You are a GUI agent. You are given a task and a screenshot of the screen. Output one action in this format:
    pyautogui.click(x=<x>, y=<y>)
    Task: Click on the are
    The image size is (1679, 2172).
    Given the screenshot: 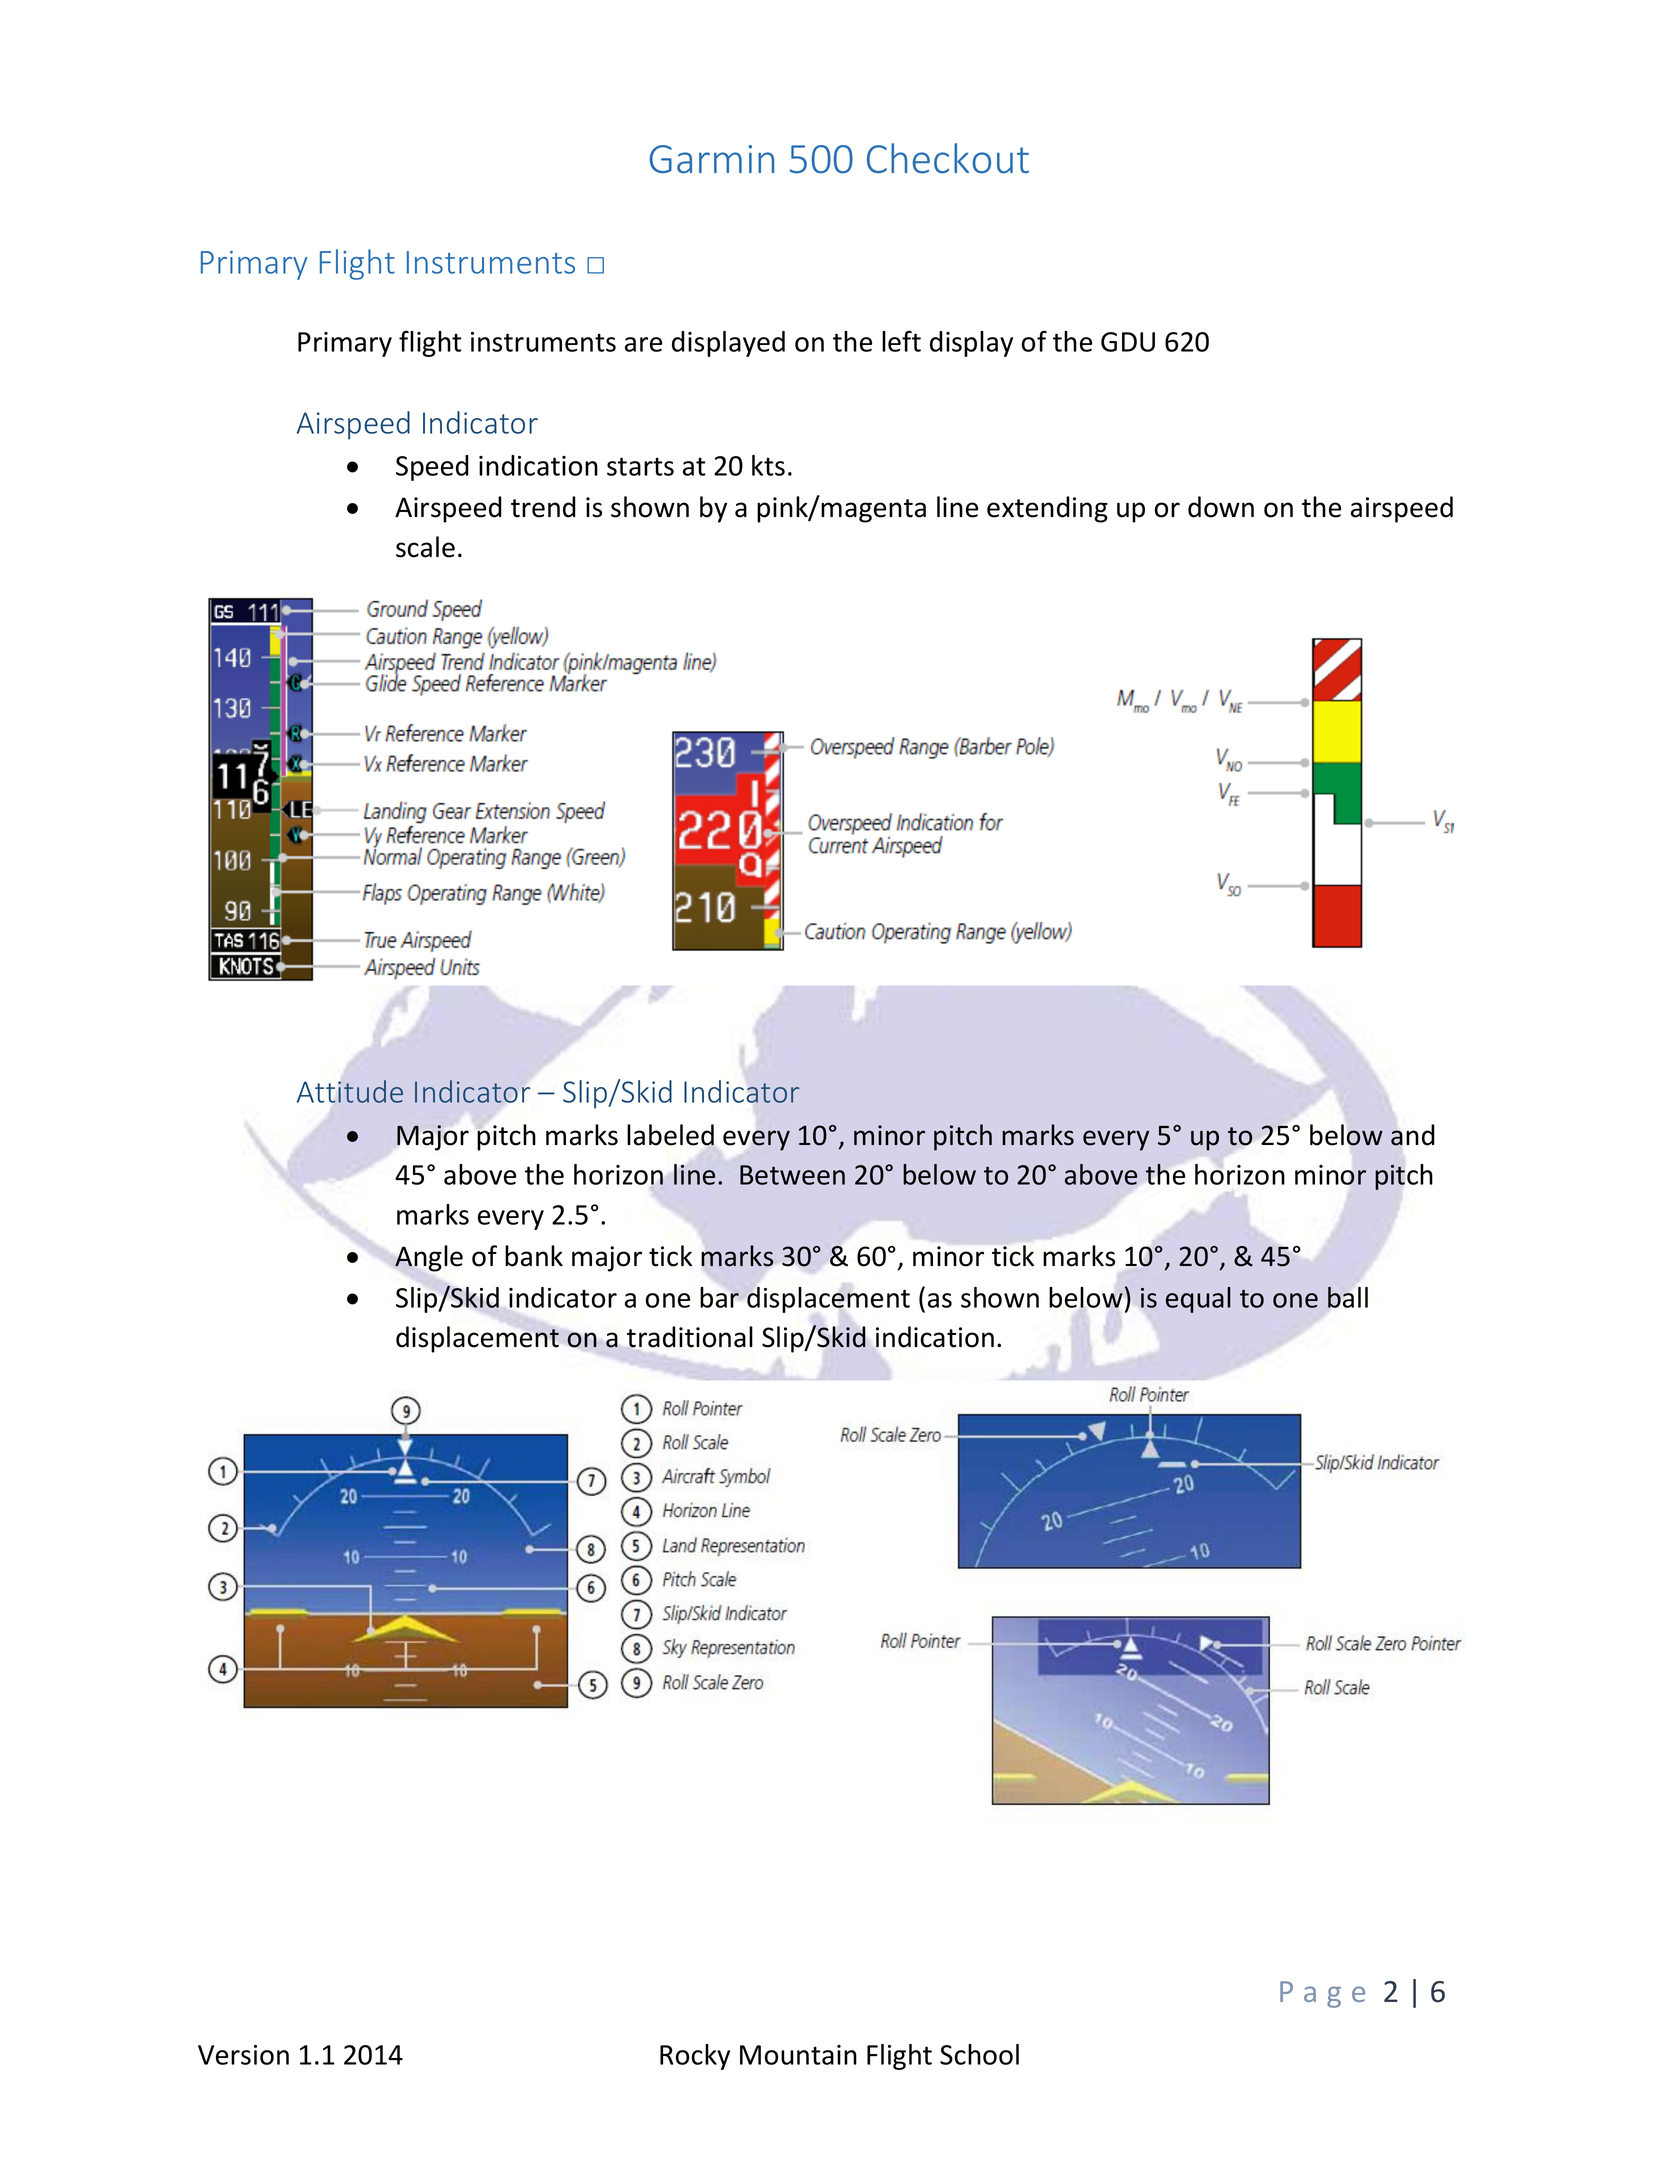 What is the action you would take?
    pyautogui.click(x=643, y=344)
